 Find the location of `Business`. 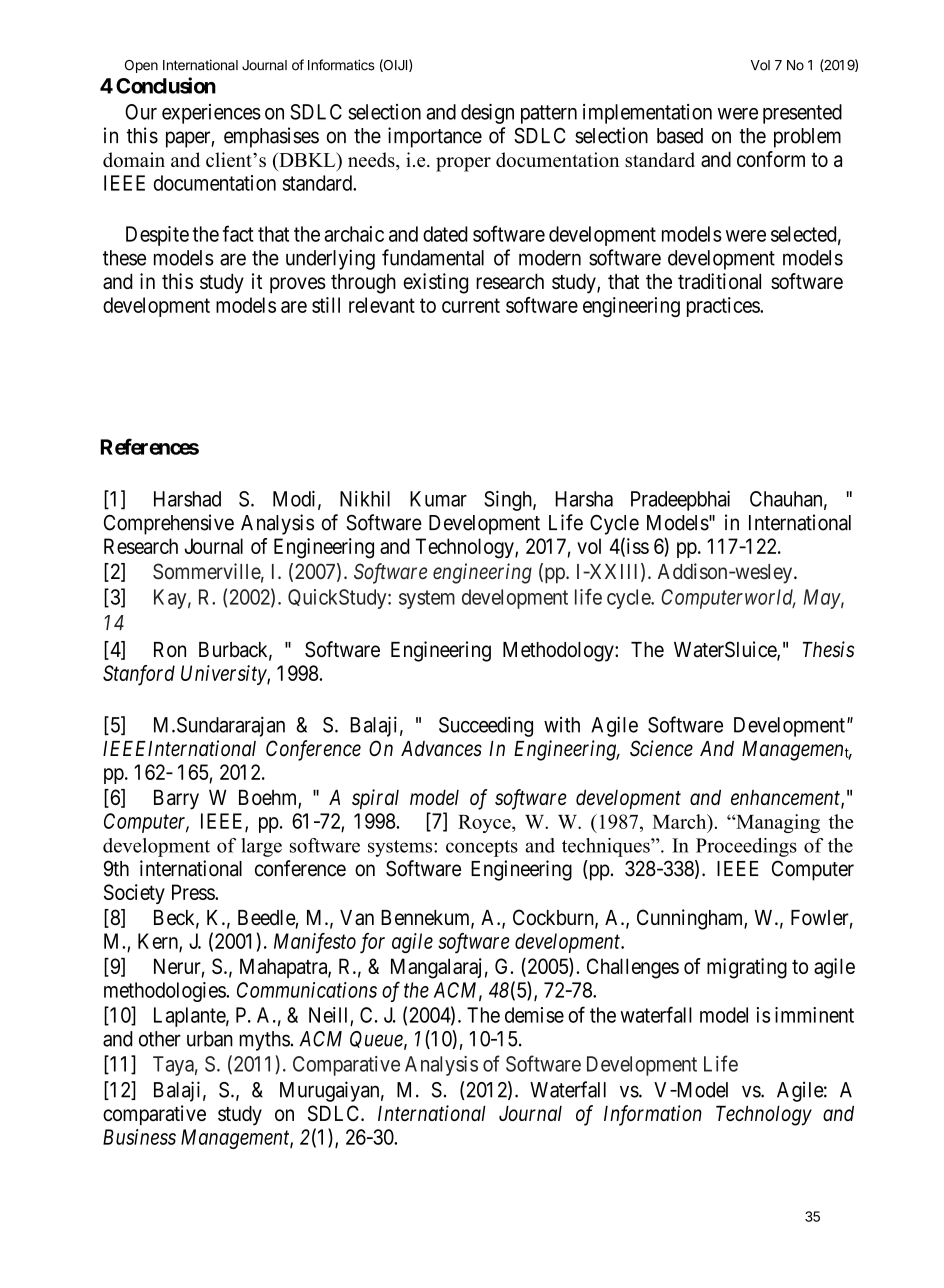

Business is located at coordinates (139, 1137).
